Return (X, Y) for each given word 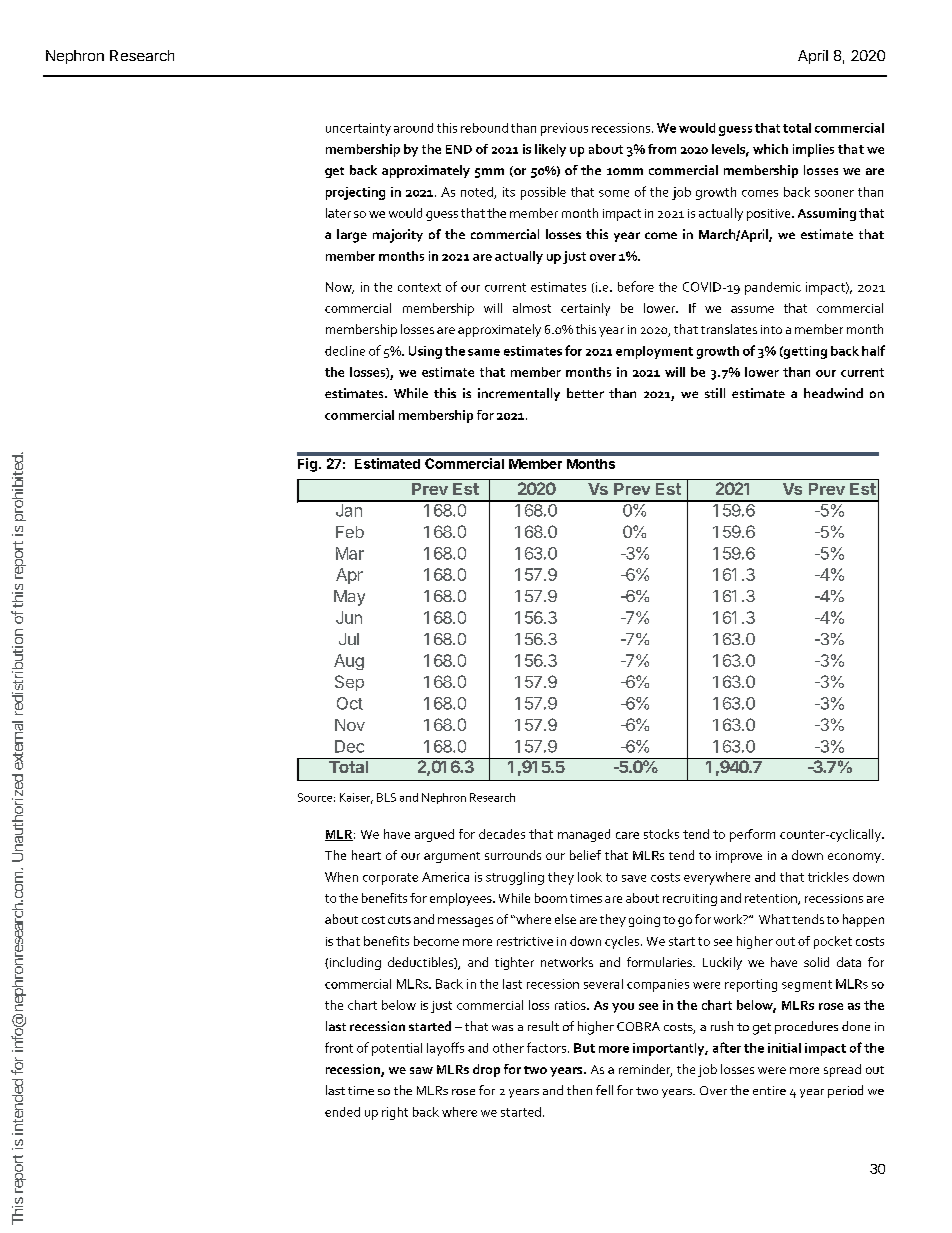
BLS (386, 797)
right (395, 1113)
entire (769, 1090)
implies (813, 150)
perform (752, 835)
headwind (833, 393)
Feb (350, 532)
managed (584, 835)
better (585, 393)
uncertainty (358, 129)
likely (550, 150)
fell (604, 1090)
